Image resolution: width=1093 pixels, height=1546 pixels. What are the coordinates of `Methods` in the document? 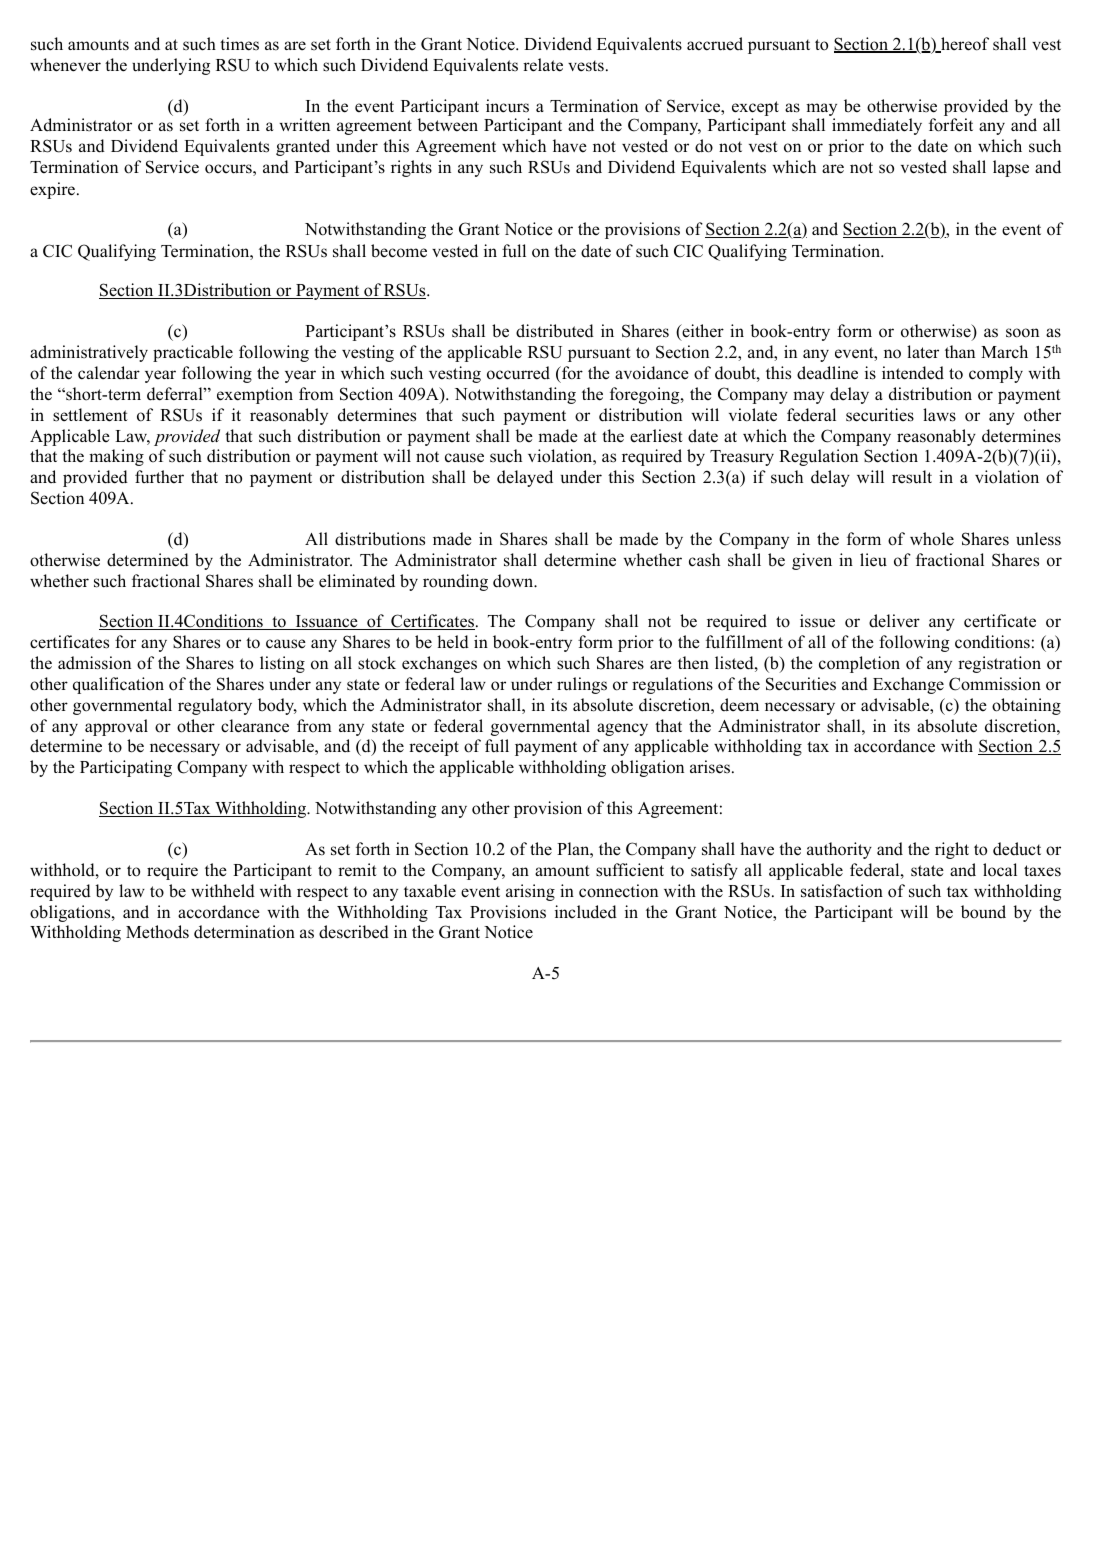 It's located at (157, 932).
